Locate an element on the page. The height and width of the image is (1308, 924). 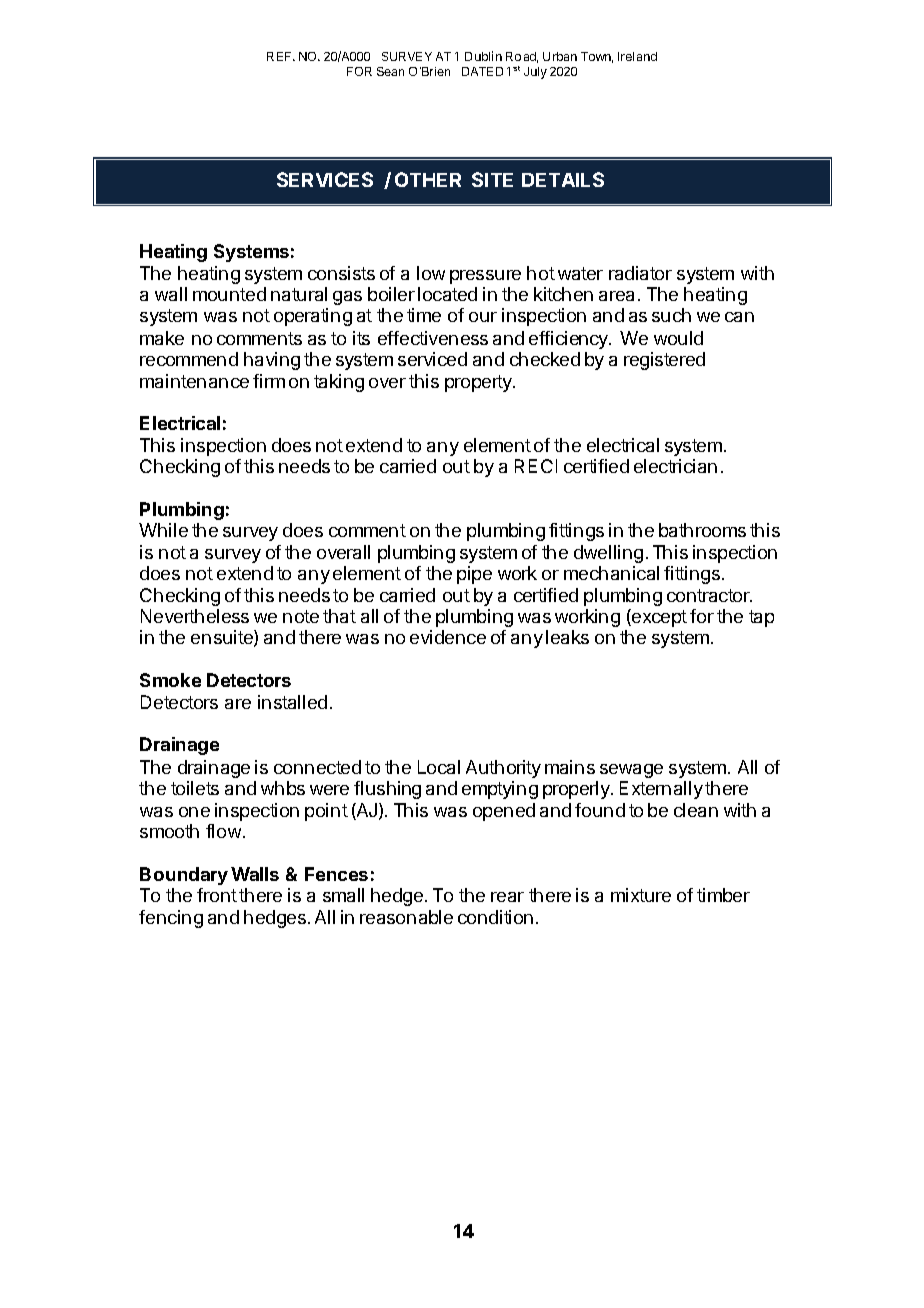
front is located at coordinates (217, 895).
